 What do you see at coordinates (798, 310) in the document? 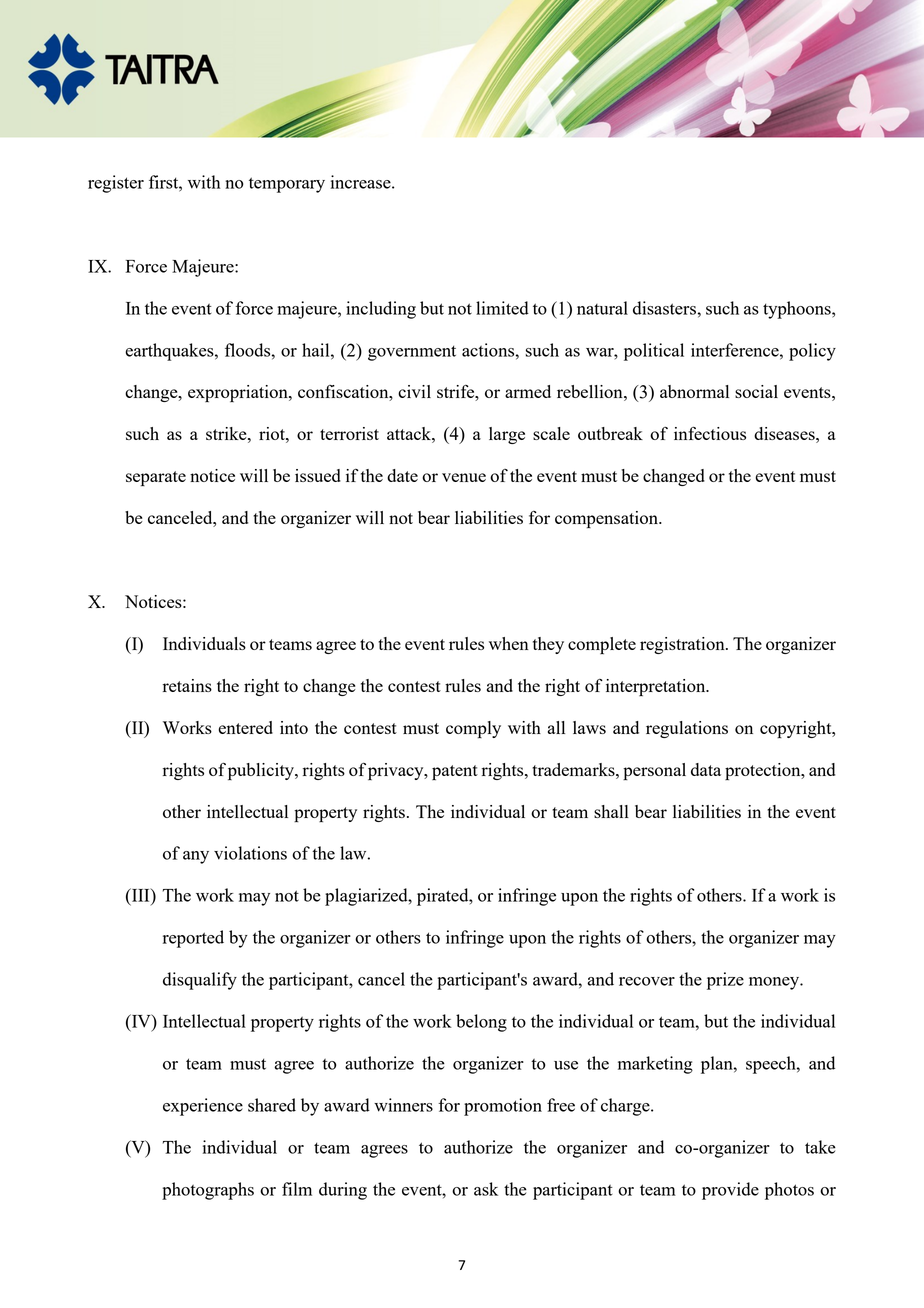
I see `typhoons` at bounding box center [798, 310].
